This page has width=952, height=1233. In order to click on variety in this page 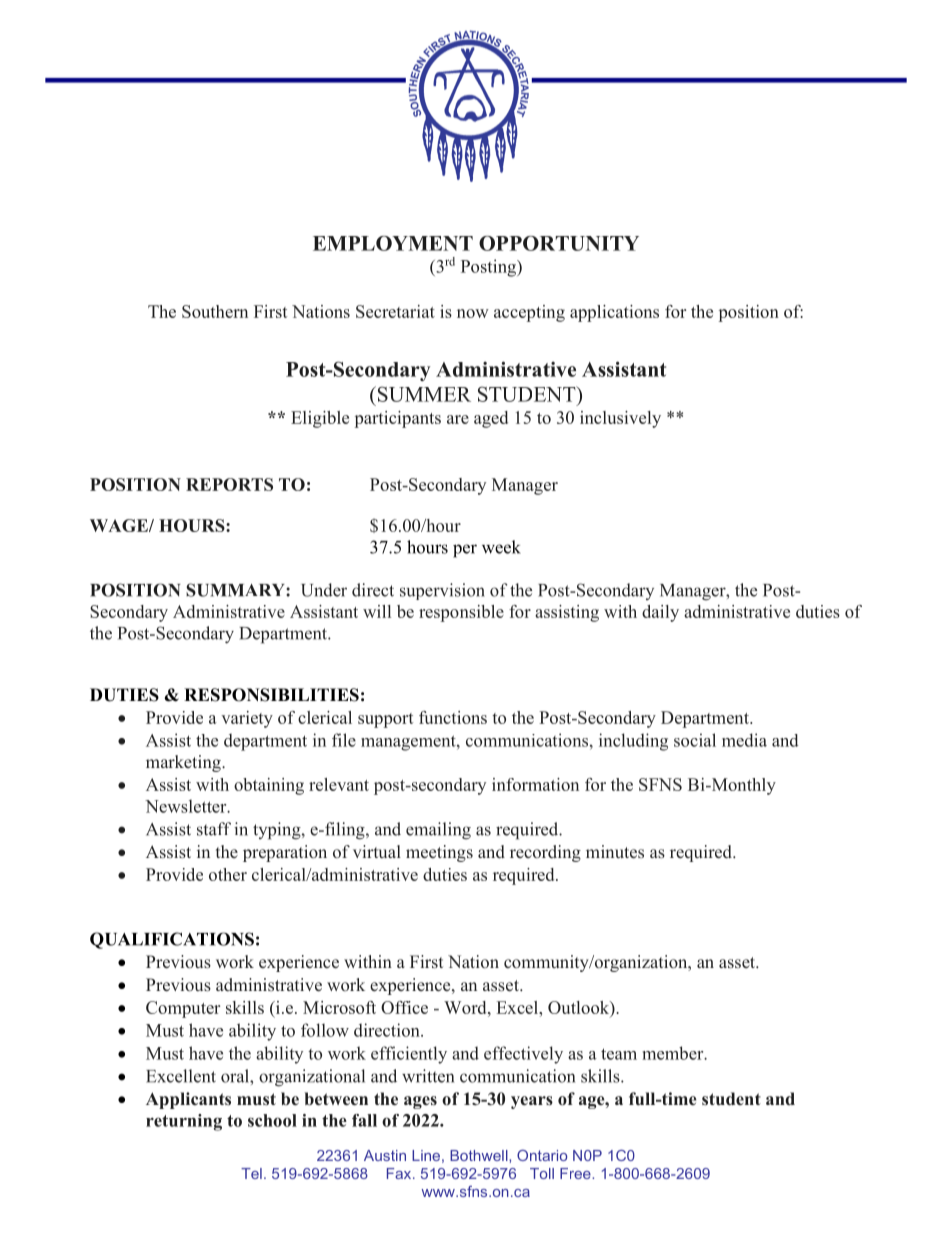, I will do `click(247, 719)`.
